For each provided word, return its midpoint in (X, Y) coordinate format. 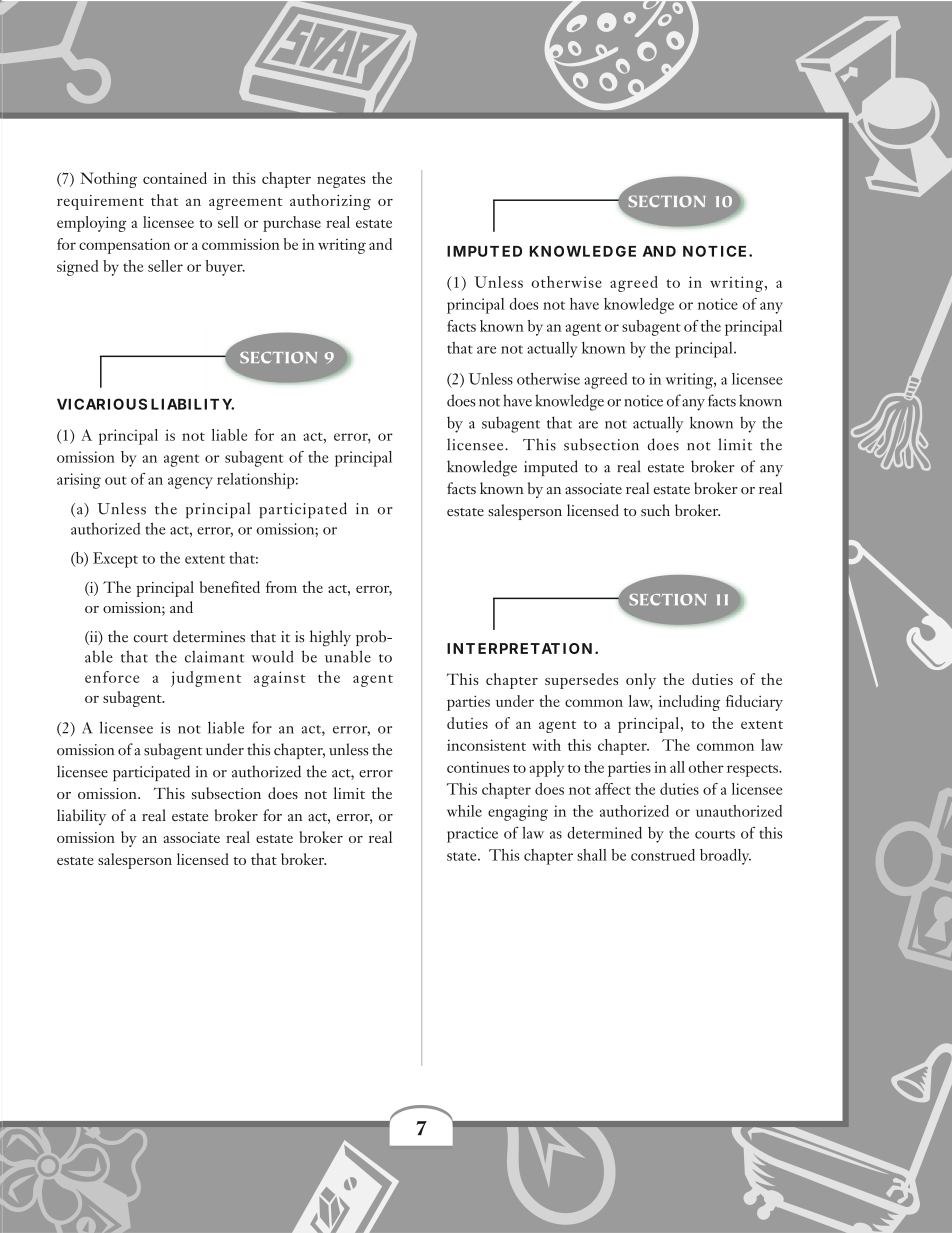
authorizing (330, 202)
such (655, 510)
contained (175, 178)
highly (330, 638)
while (464, 811)
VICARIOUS (102, 404)
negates (341, 182)
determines (209, 636)
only (641, 681)
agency (190, 483)
